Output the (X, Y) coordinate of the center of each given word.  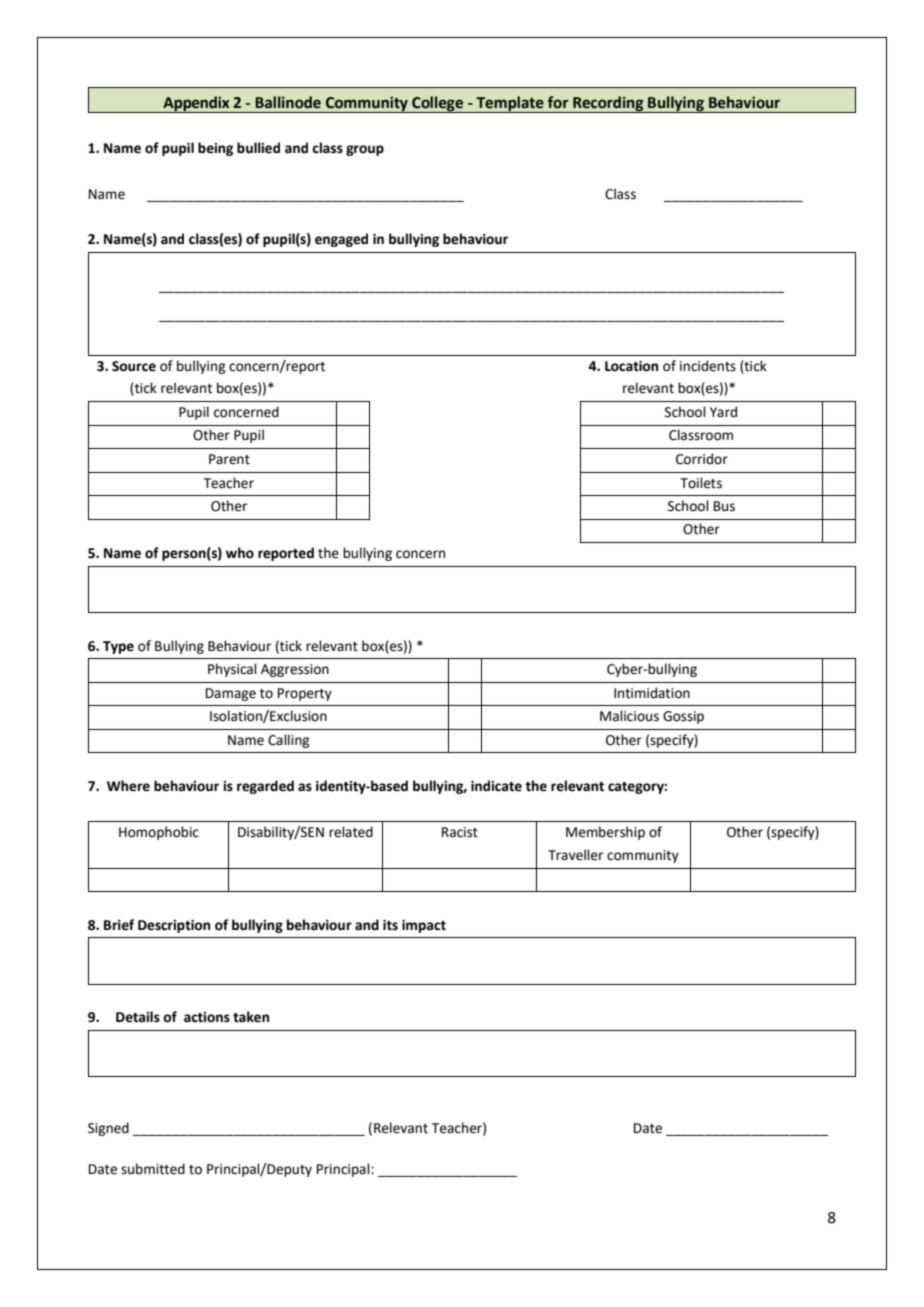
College (437, 104)
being (215, 149)
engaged (341, 240)
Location (631, 366)
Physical (232, 670)
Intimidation (652, 693)
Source (134, 366)
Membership (605, 833)
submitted (153, 1169)
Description (174, 926)
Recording (608, 104)
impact (424, 926)
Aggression (295, 670)
